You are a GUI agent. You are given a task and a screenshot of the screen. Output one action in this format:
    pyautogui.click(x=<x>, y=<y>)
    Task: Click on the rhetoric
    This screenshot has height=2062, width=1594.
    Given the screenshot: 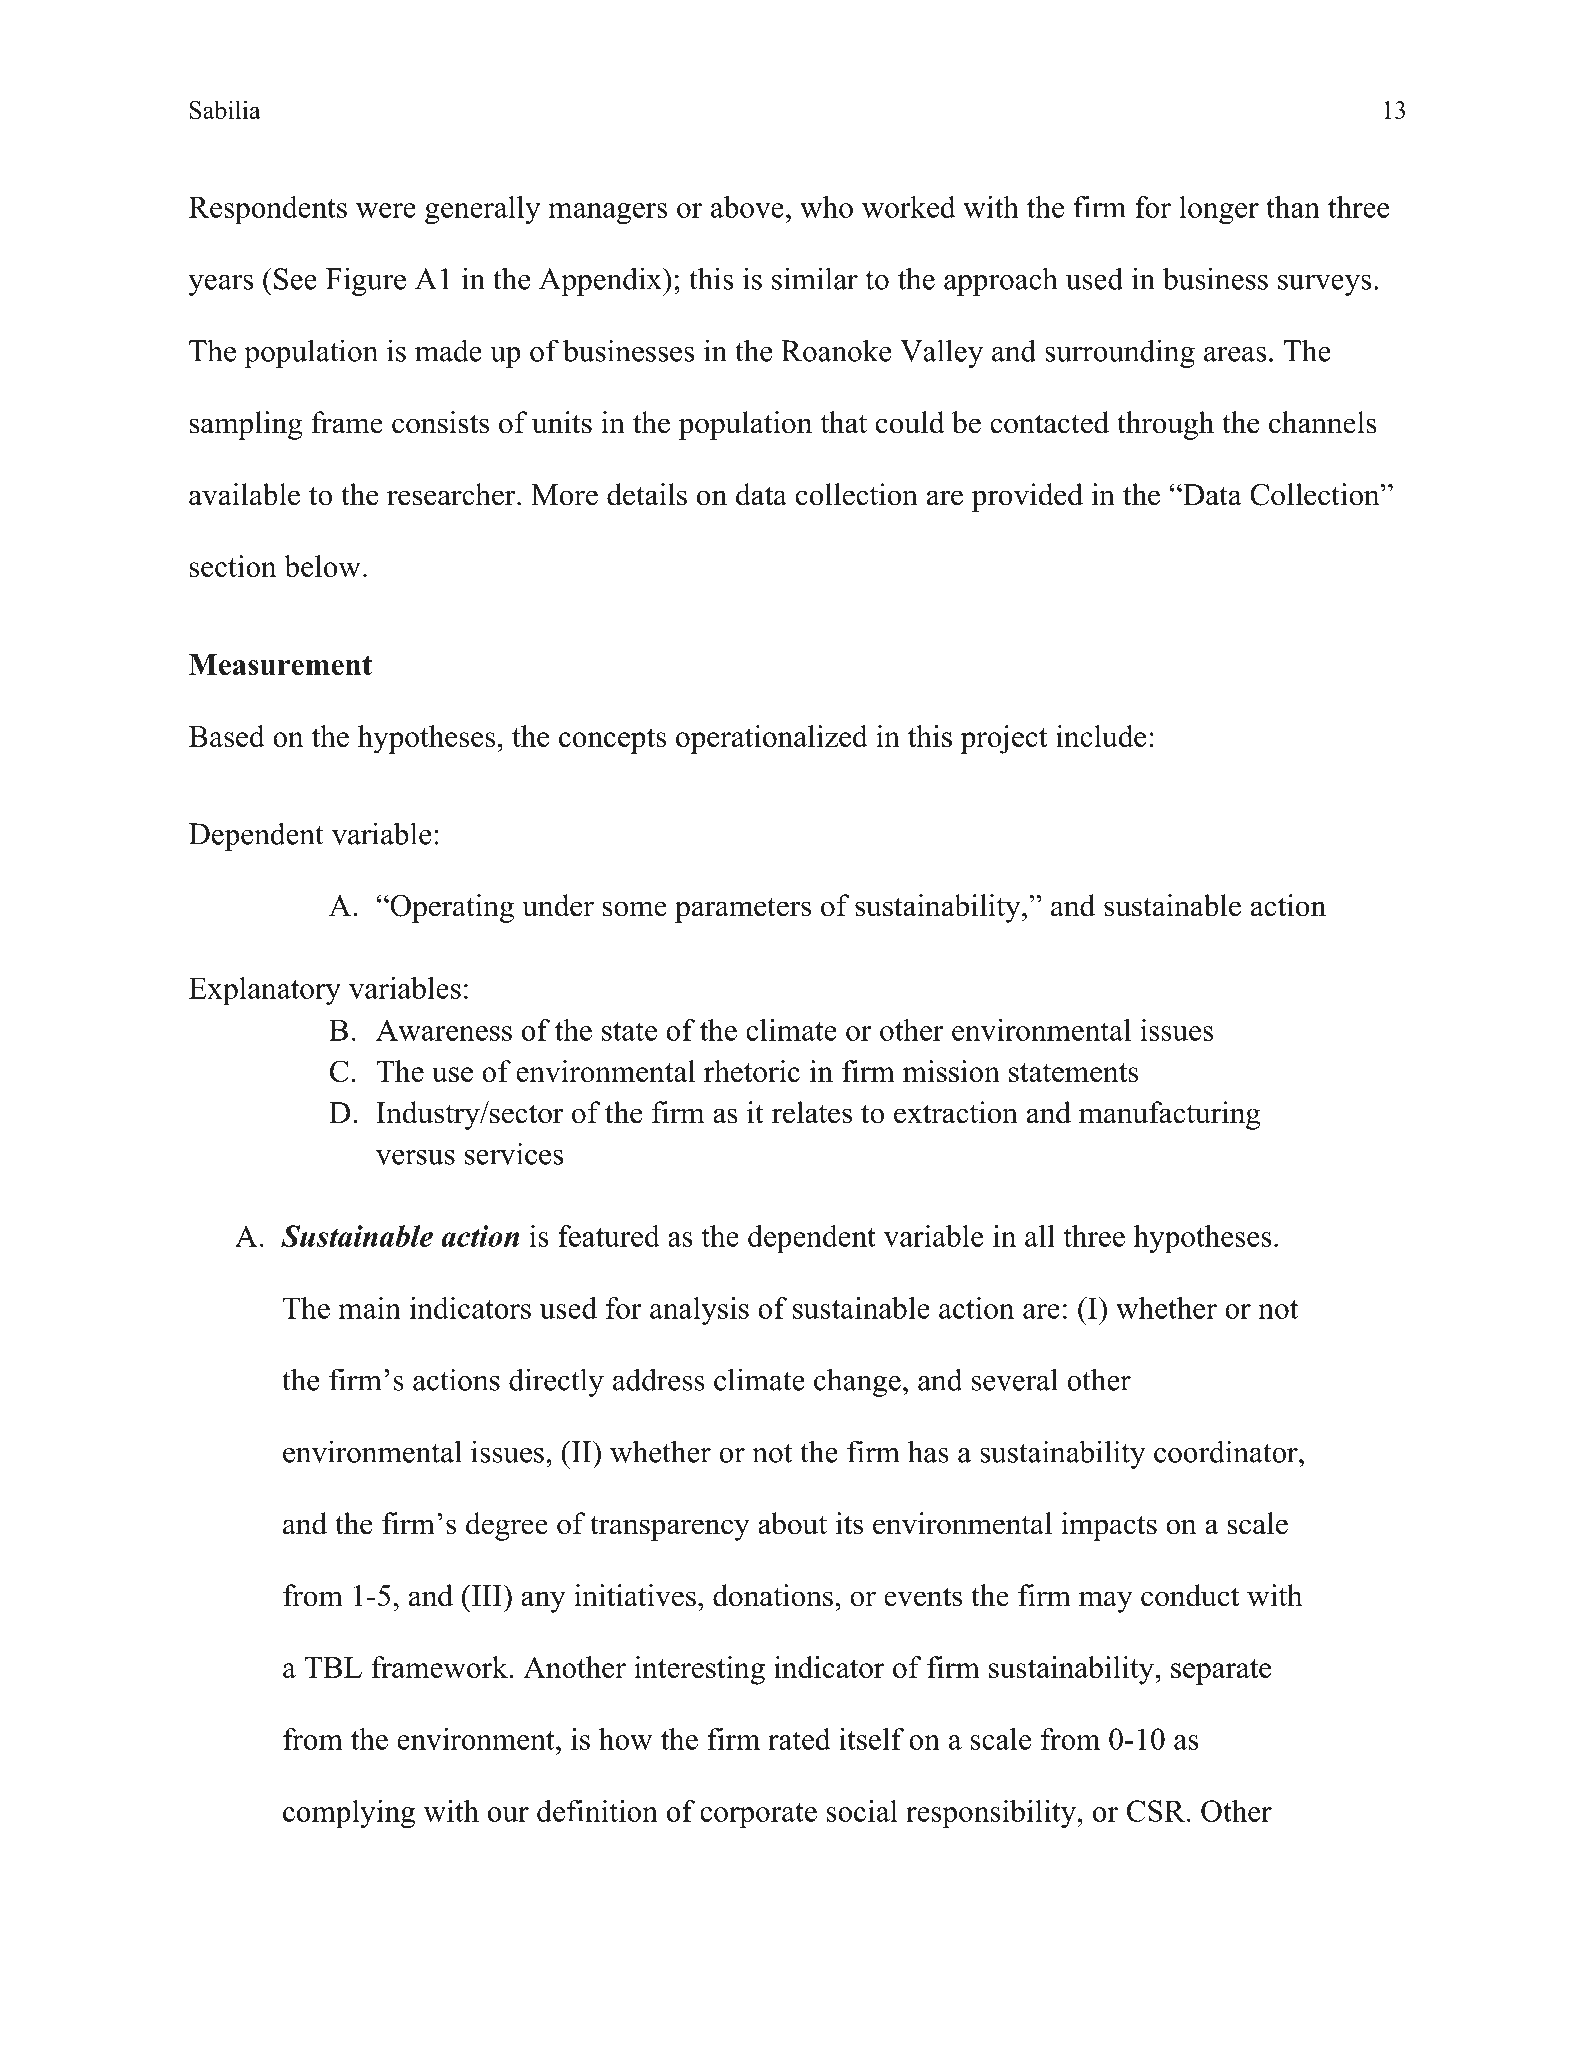 What is the action you would take?
    pyautogui.click(x=752, y=1071)
